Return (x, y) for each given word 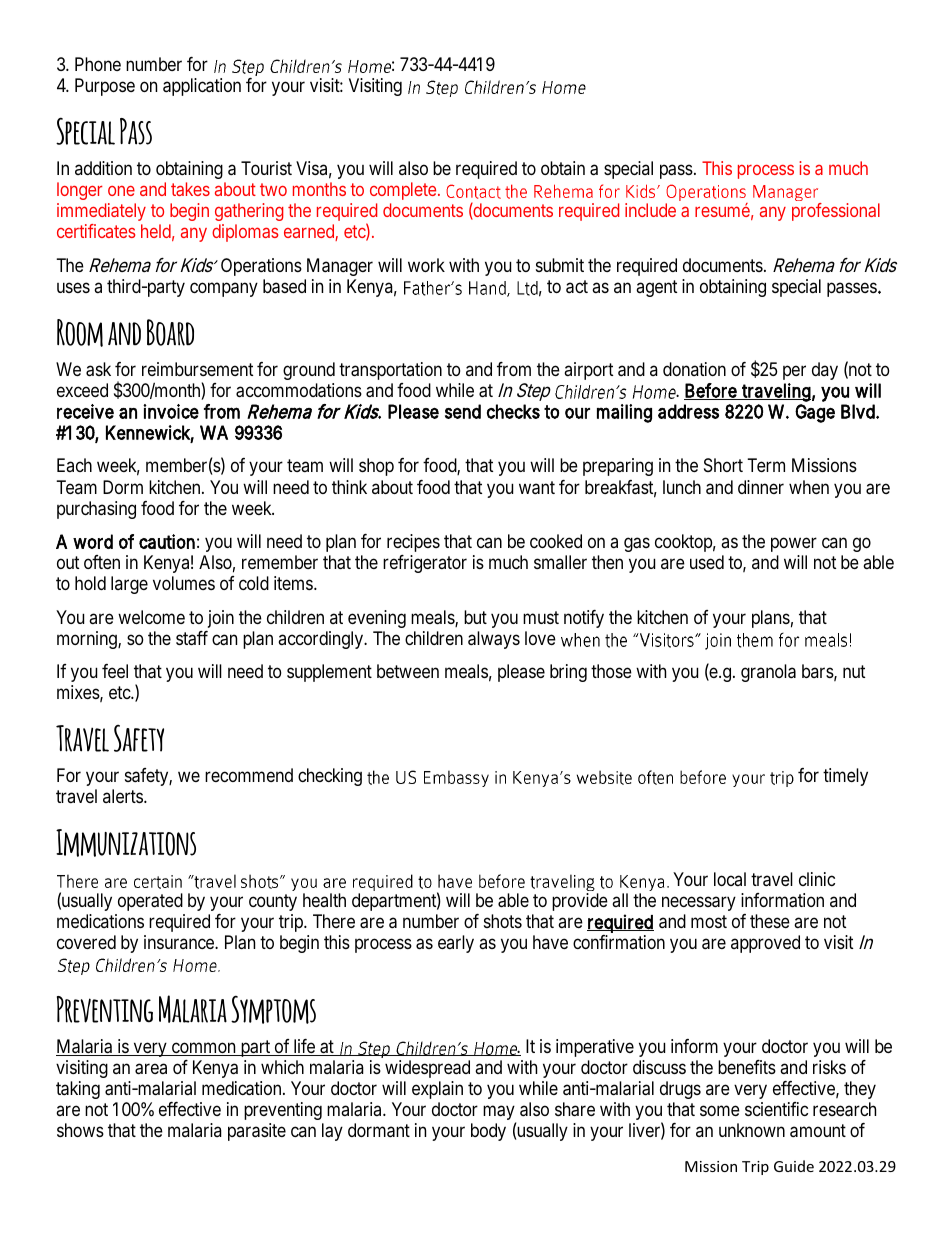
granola (768, 673)
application (202, 87)
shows (80, 1130)
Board (170, 332)
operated (150, 902)
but (475, 617)
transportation (390, 371)
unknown (752, 1130)
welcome (151, 617)
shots (503, 921)
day (825, 371)
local (730, 879)
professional (836, 212)
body (488, 1132)
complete (405, 191)
